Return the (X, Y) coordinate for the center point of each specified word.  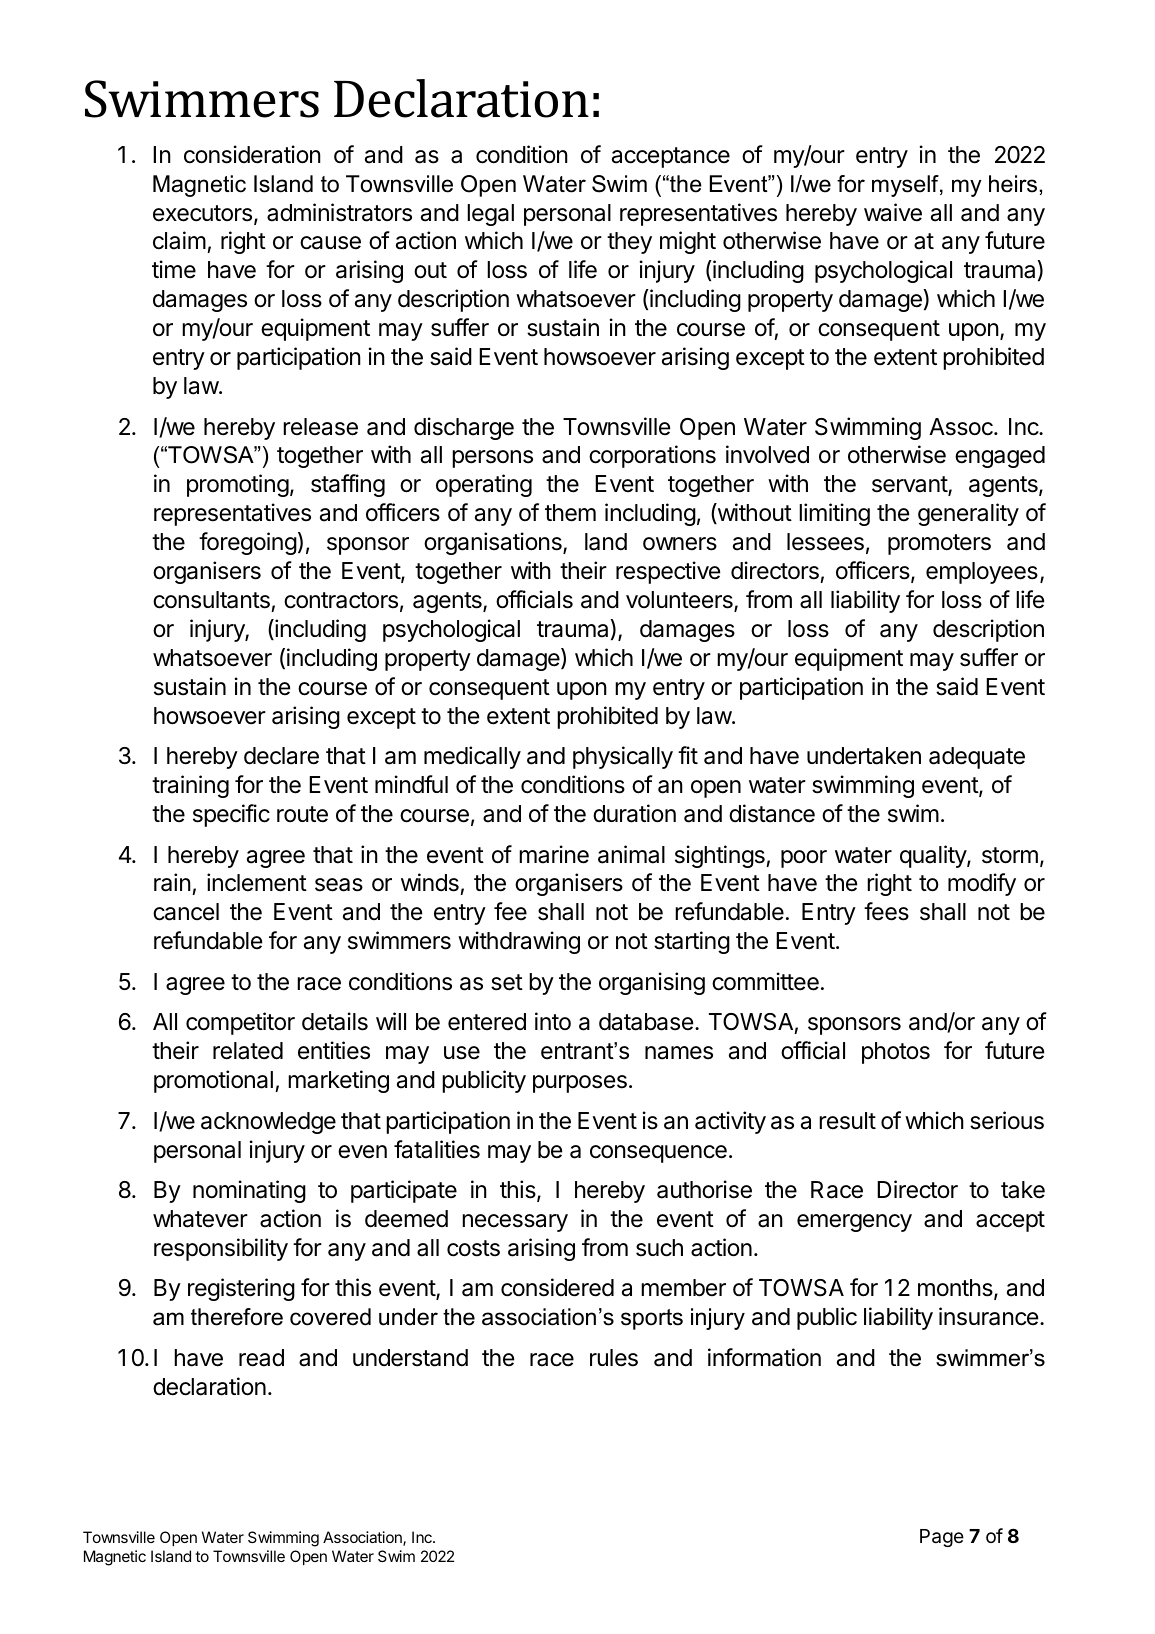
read (261, 1358)
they (629, 243)
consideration (252, 154)
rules (614, 1358)
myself (906, 186)
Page (942, 1538)
